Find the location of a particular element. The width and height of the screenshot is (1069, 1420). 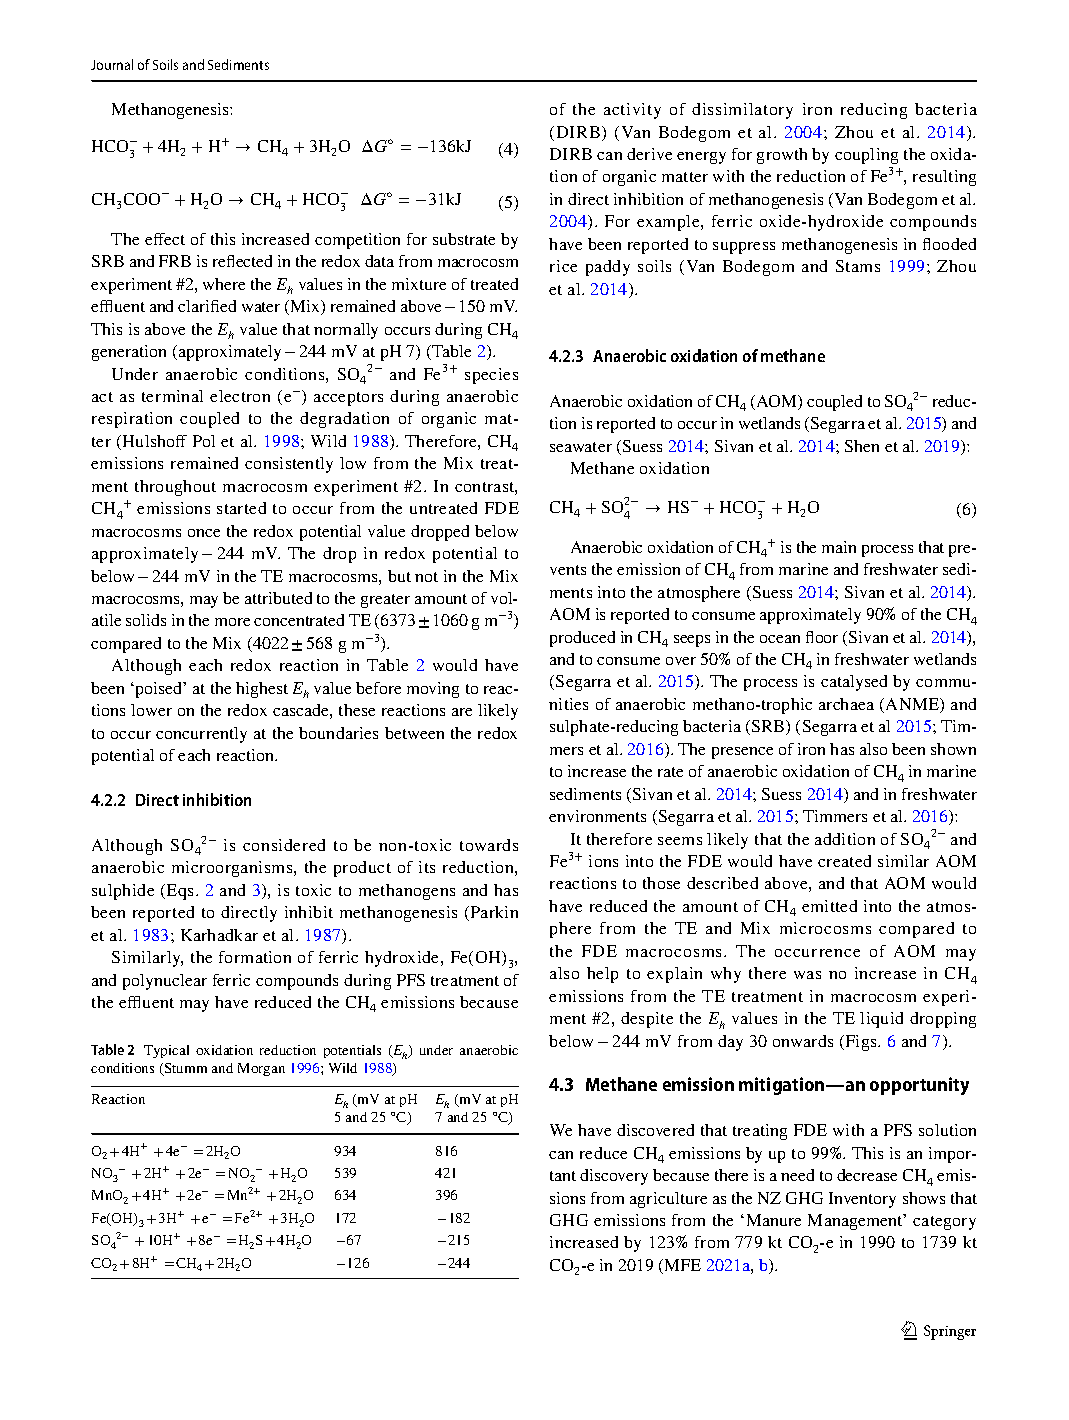

Journal is located at coordinates (112, 64).
